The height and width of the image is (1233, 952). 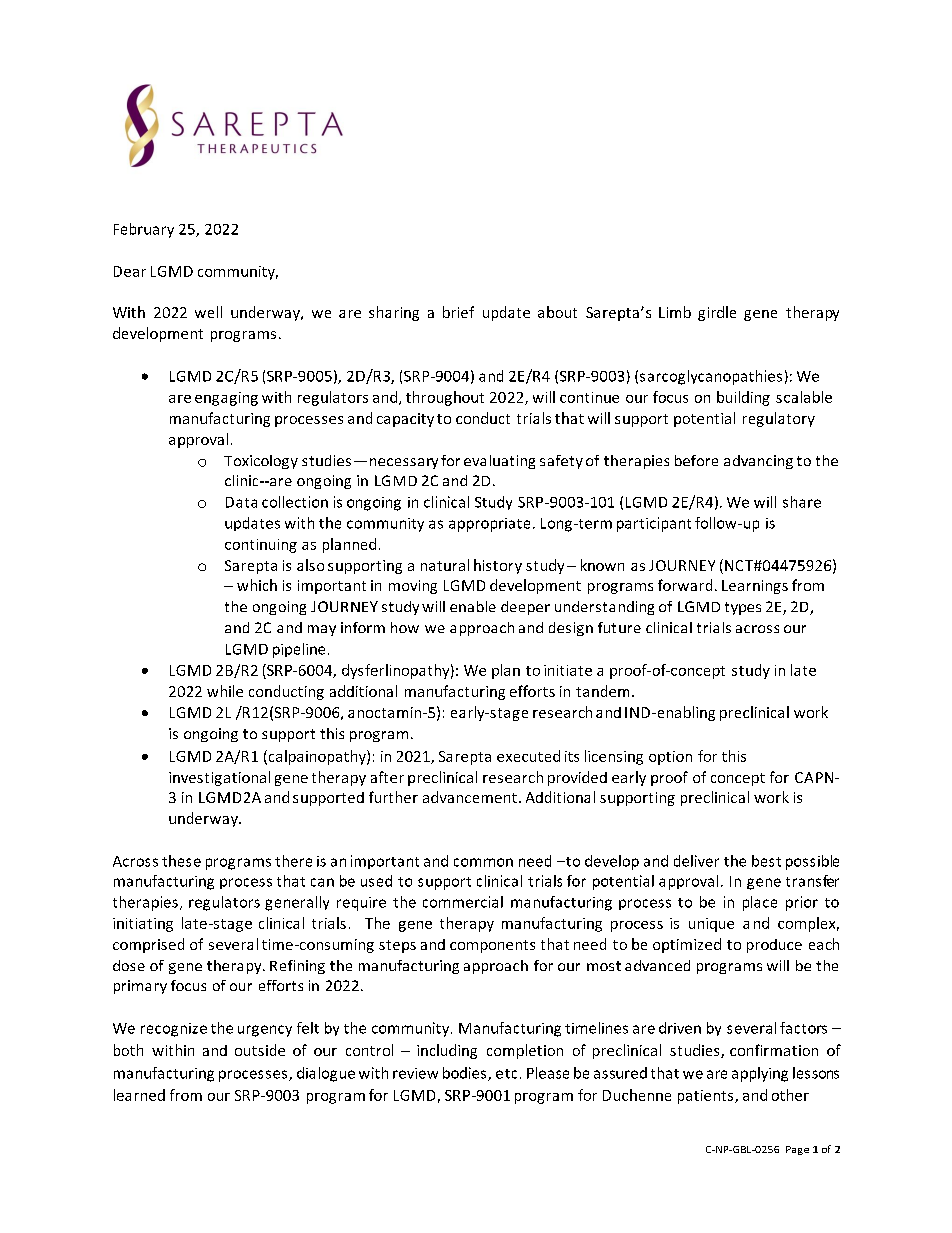 I want to click on girdle, so click(x=717, y=313).
